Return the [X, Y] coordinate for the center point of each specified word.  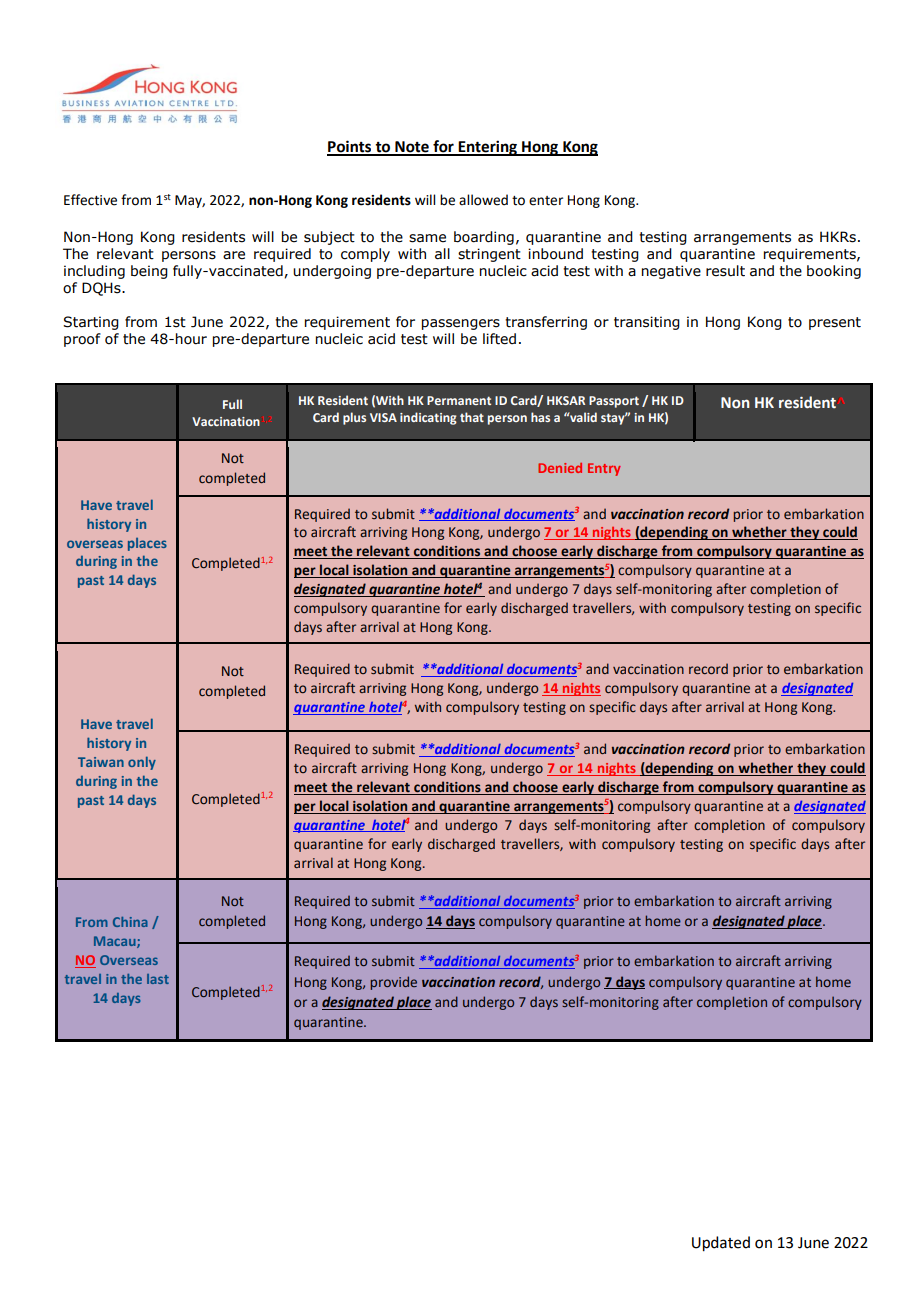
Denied [560, 468]
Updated [721, 1244]
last [158, 979]
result [725, 271]
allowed [483, 200]
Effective [90, 200]
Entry [604, 469]
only [142, 763]
